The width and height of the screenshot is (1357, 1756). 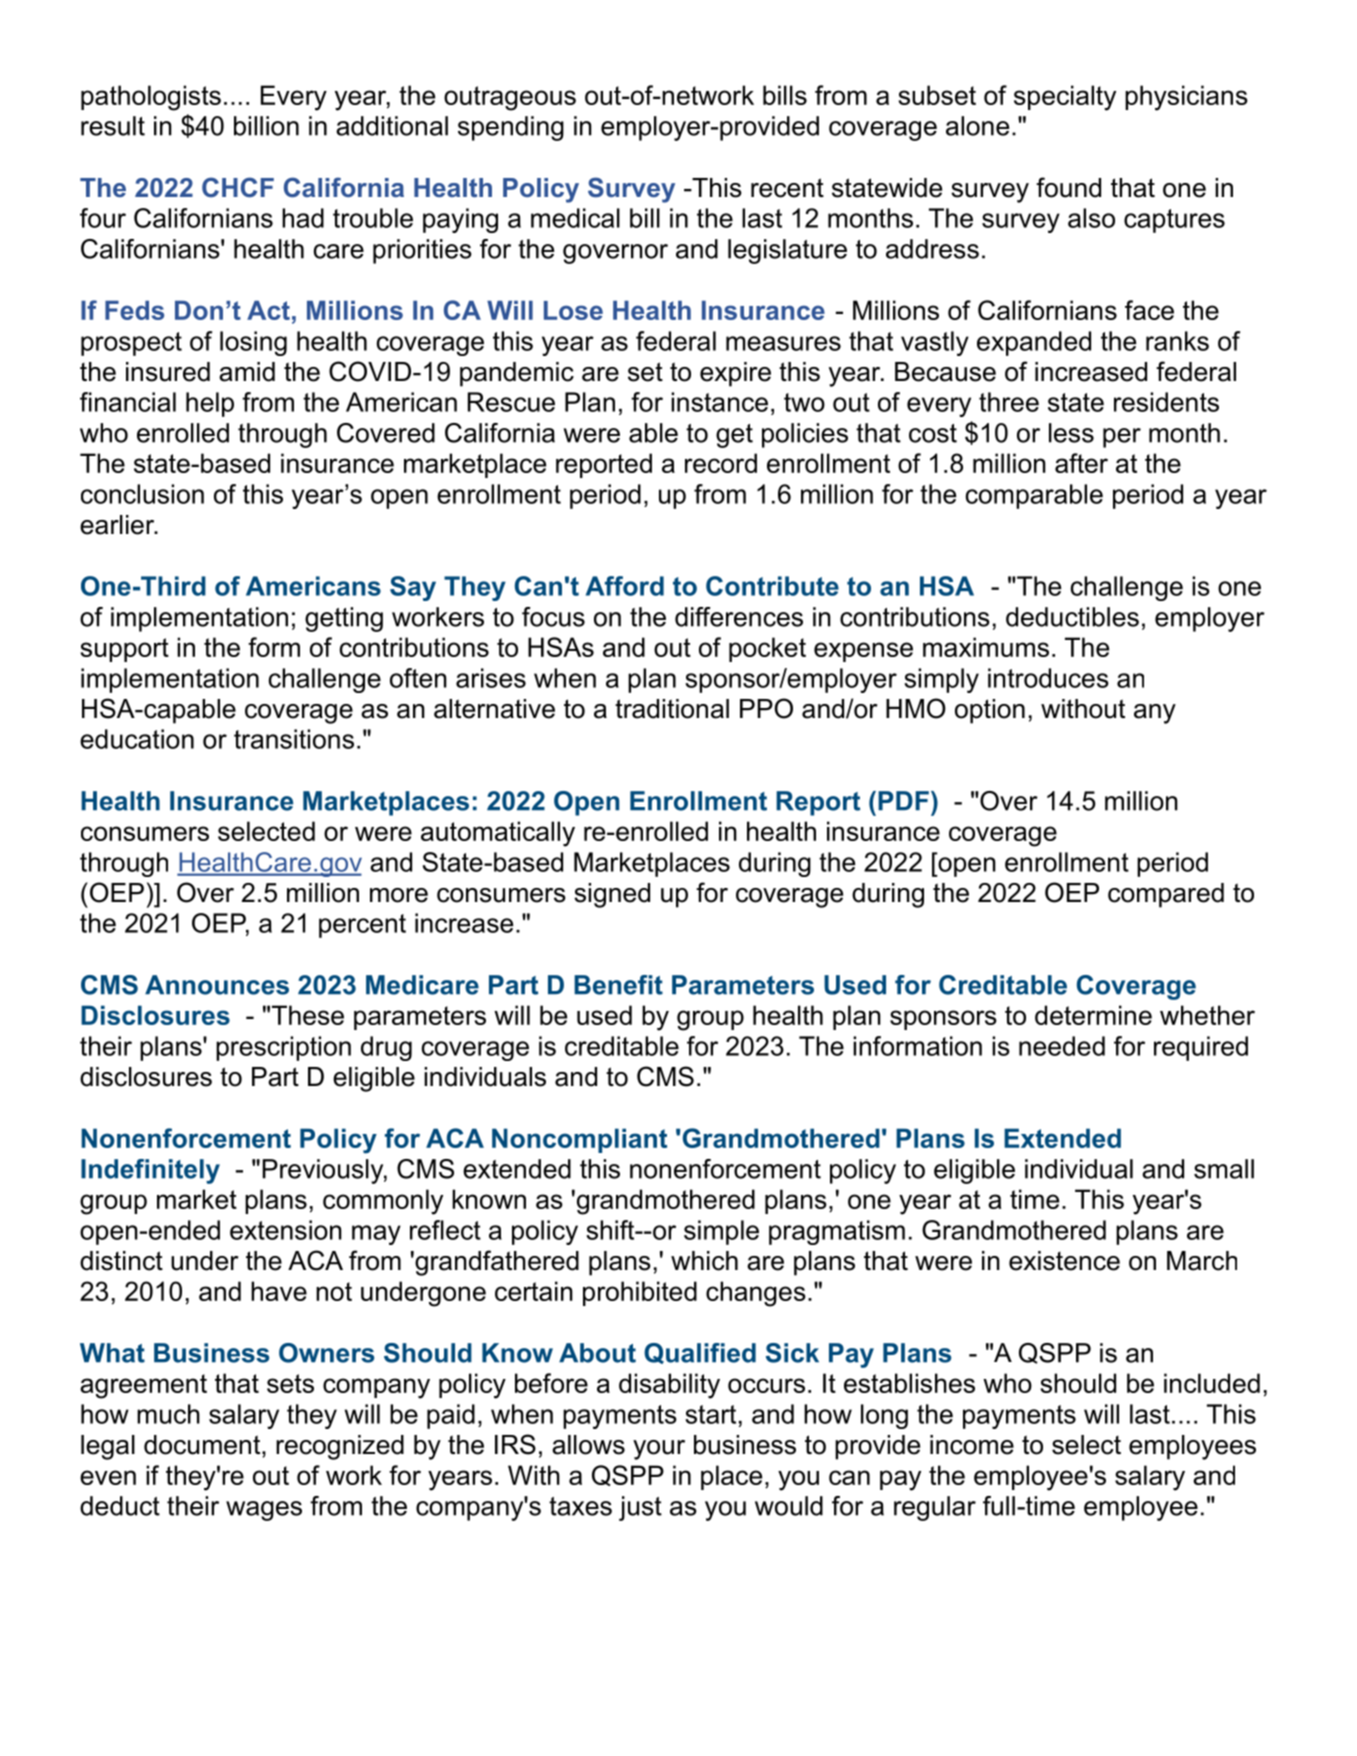 What do you see at coordinates (151, 98) in the screenshot?
I see `pathologists` at bounding box center [151, 98].
